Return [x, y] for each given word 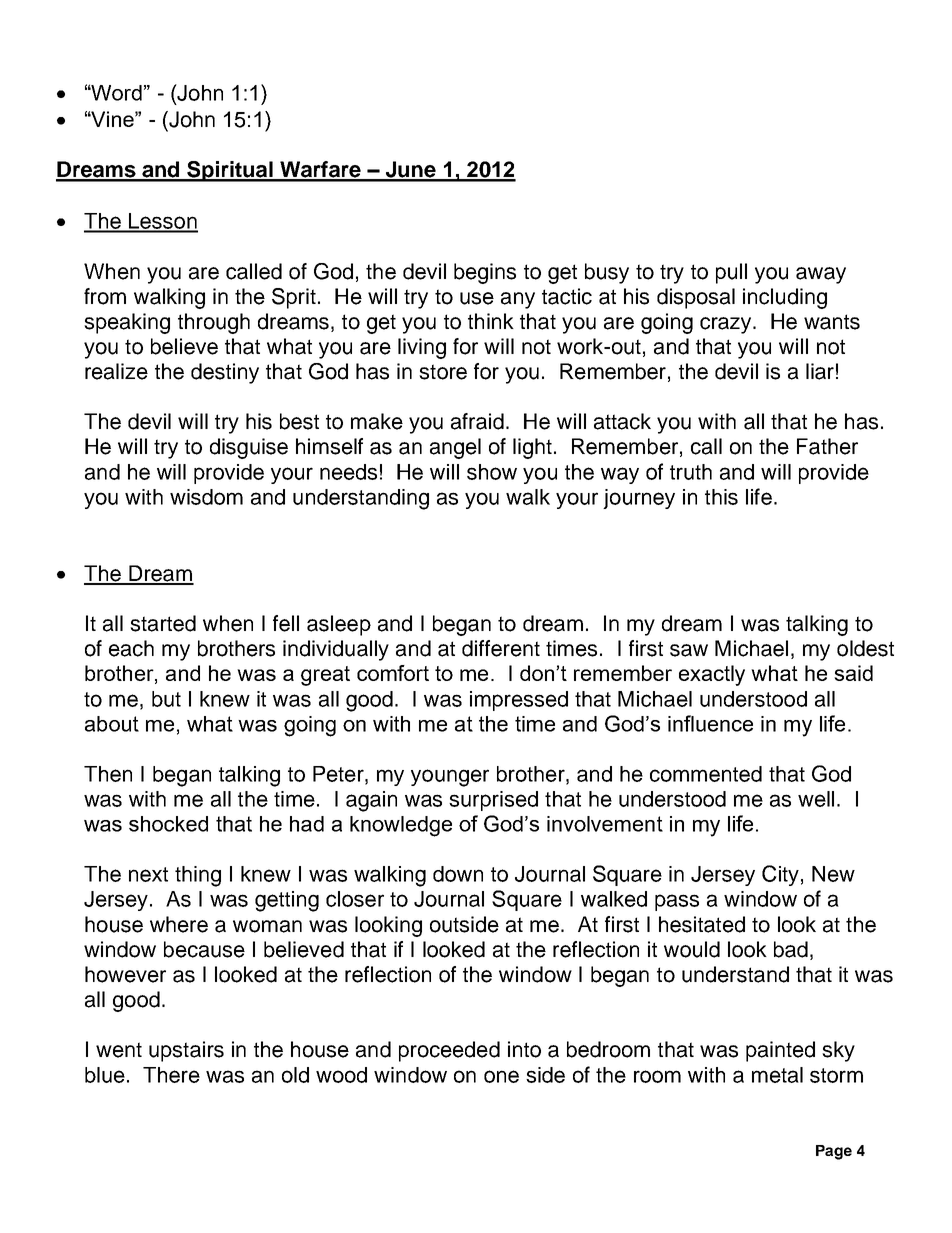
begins [485, 273]
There [171, 1075]
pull [731, 273]
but [166, 699]
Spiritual [230, 171]
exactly [712, 675]
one [501, 1076]
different [501, 648]
